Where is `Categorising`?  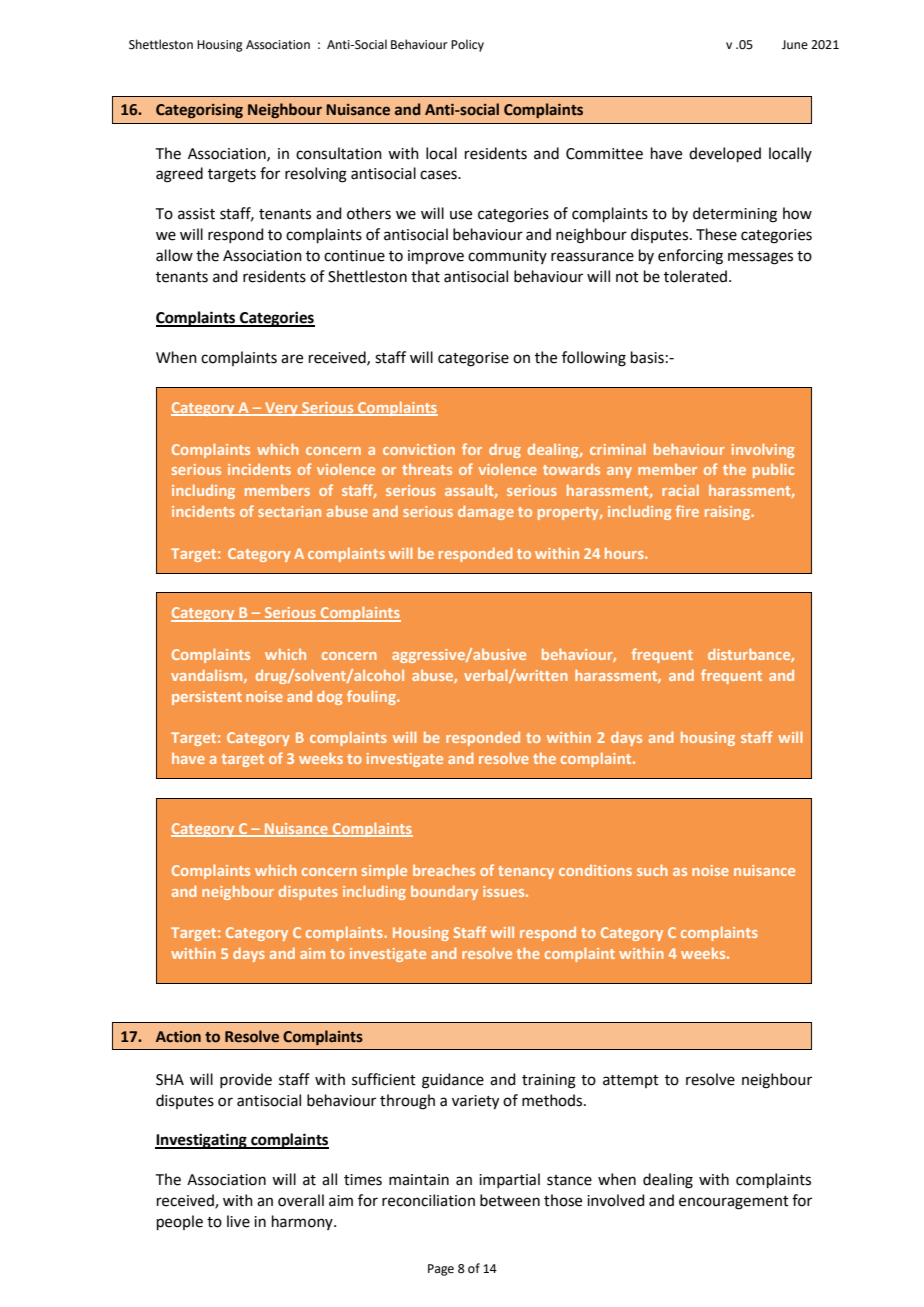 Categorising is located at coordinates (199, 111).
